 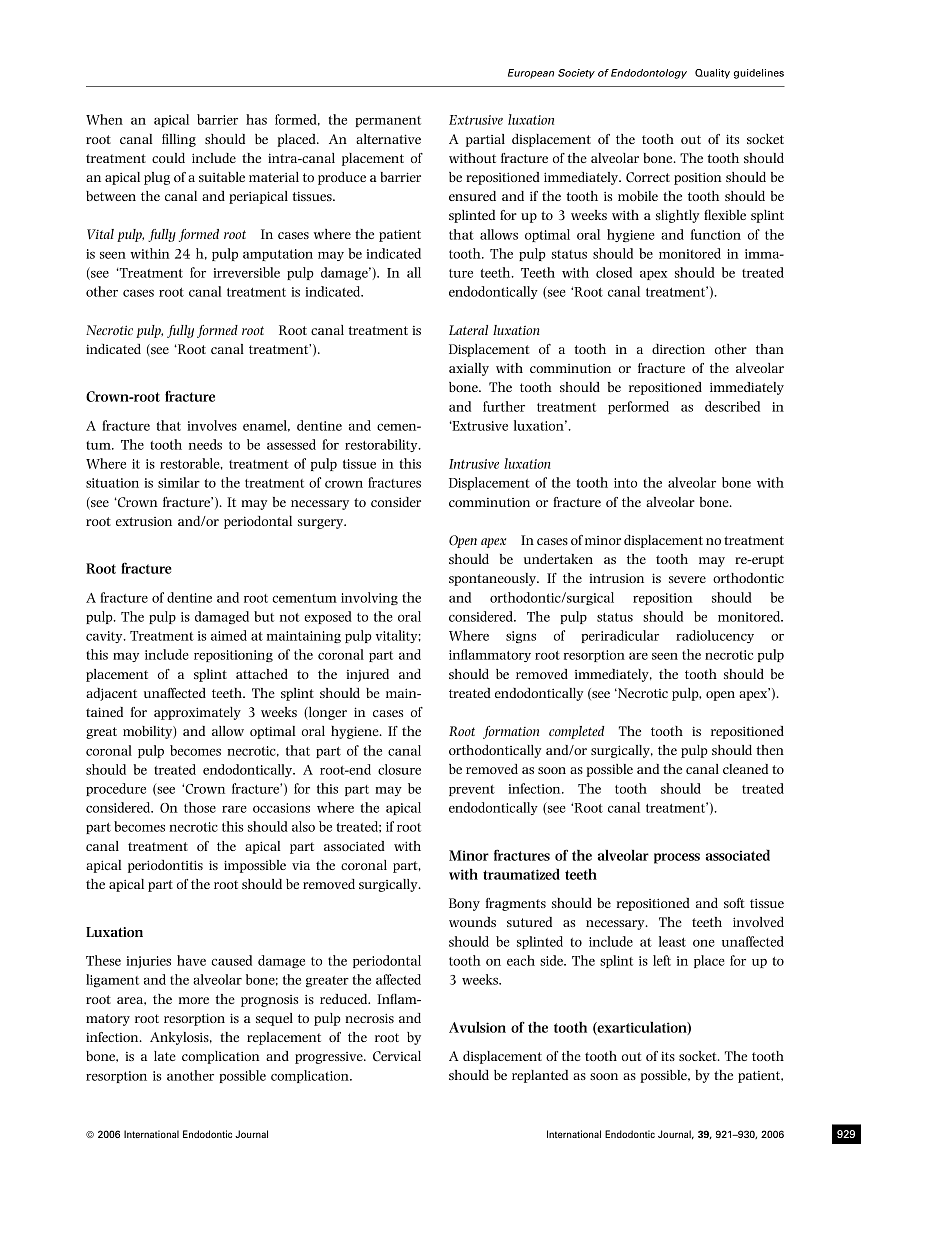 I want to click on severe, so click(x=687, y=579).
